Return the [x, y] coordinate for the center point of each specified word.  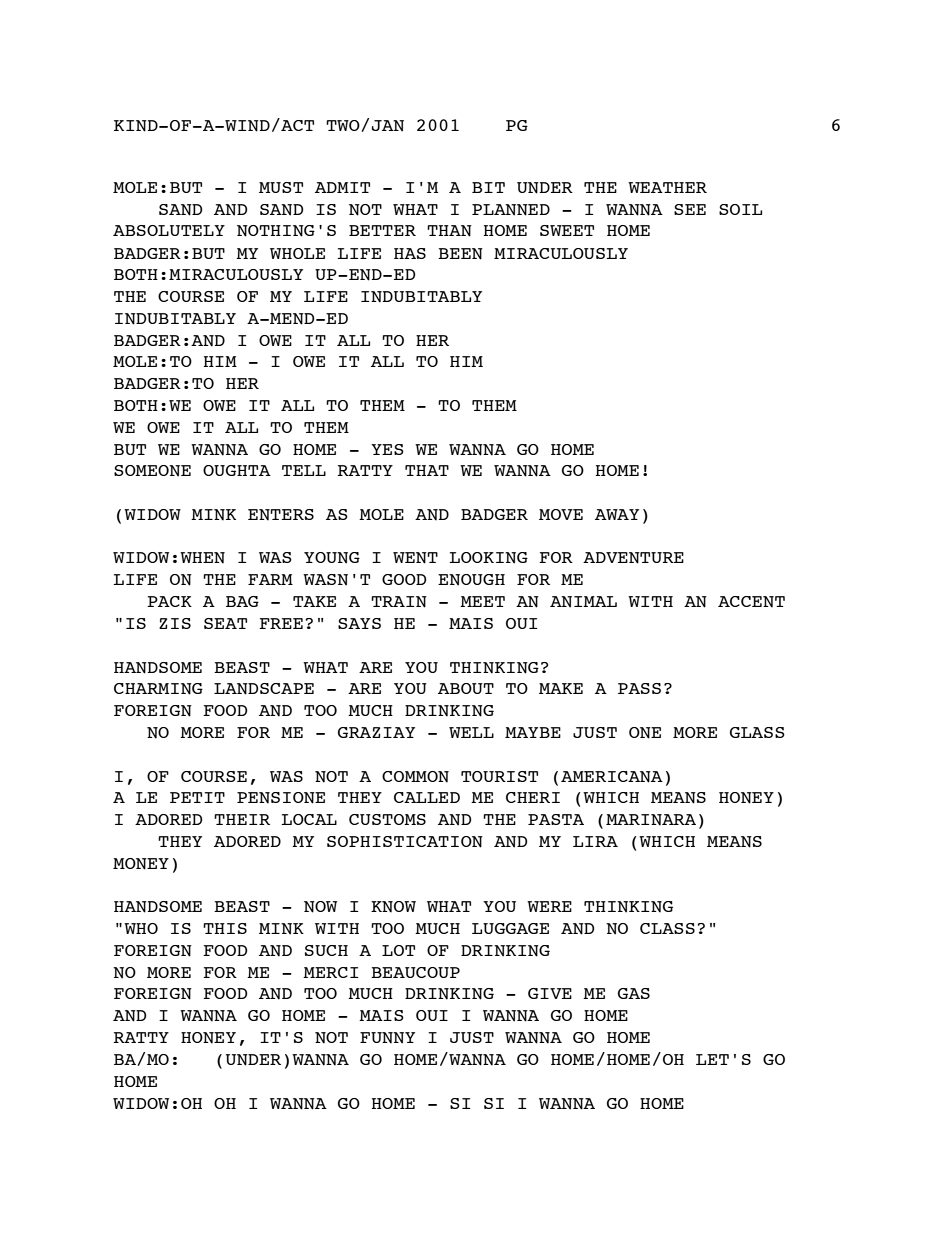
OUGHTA [237, 470]
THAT [427, 470]
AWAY [617, 514]
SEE [690, 209]
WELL [471, 732]
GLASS [757, 732]
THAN [449, 231]
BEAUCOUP [415, 972]
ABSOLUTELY [169, 230]
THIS [225, 928]
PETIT [197, 797]
